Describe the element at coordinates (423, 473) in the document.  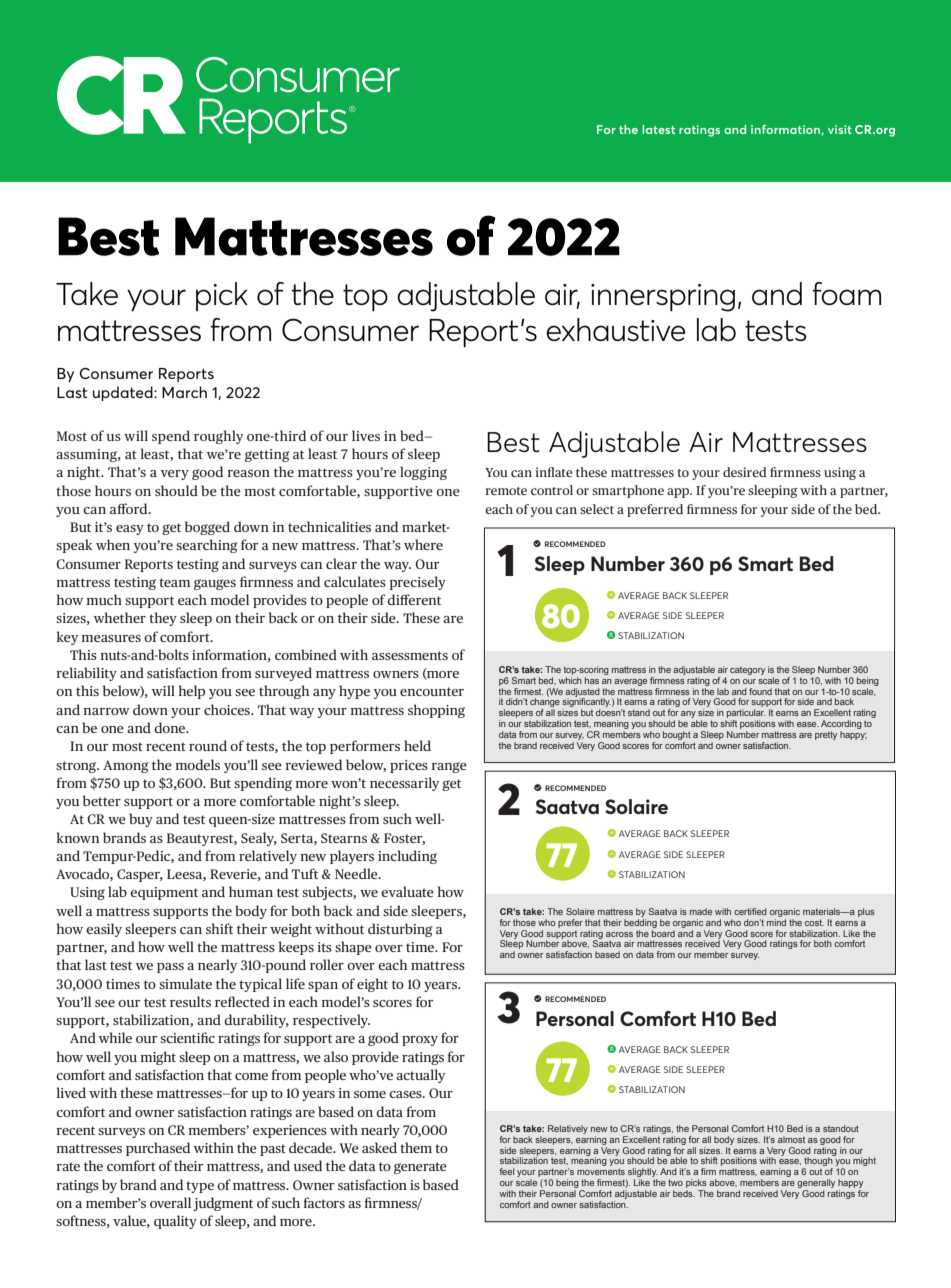
I see `logging` at that location.
